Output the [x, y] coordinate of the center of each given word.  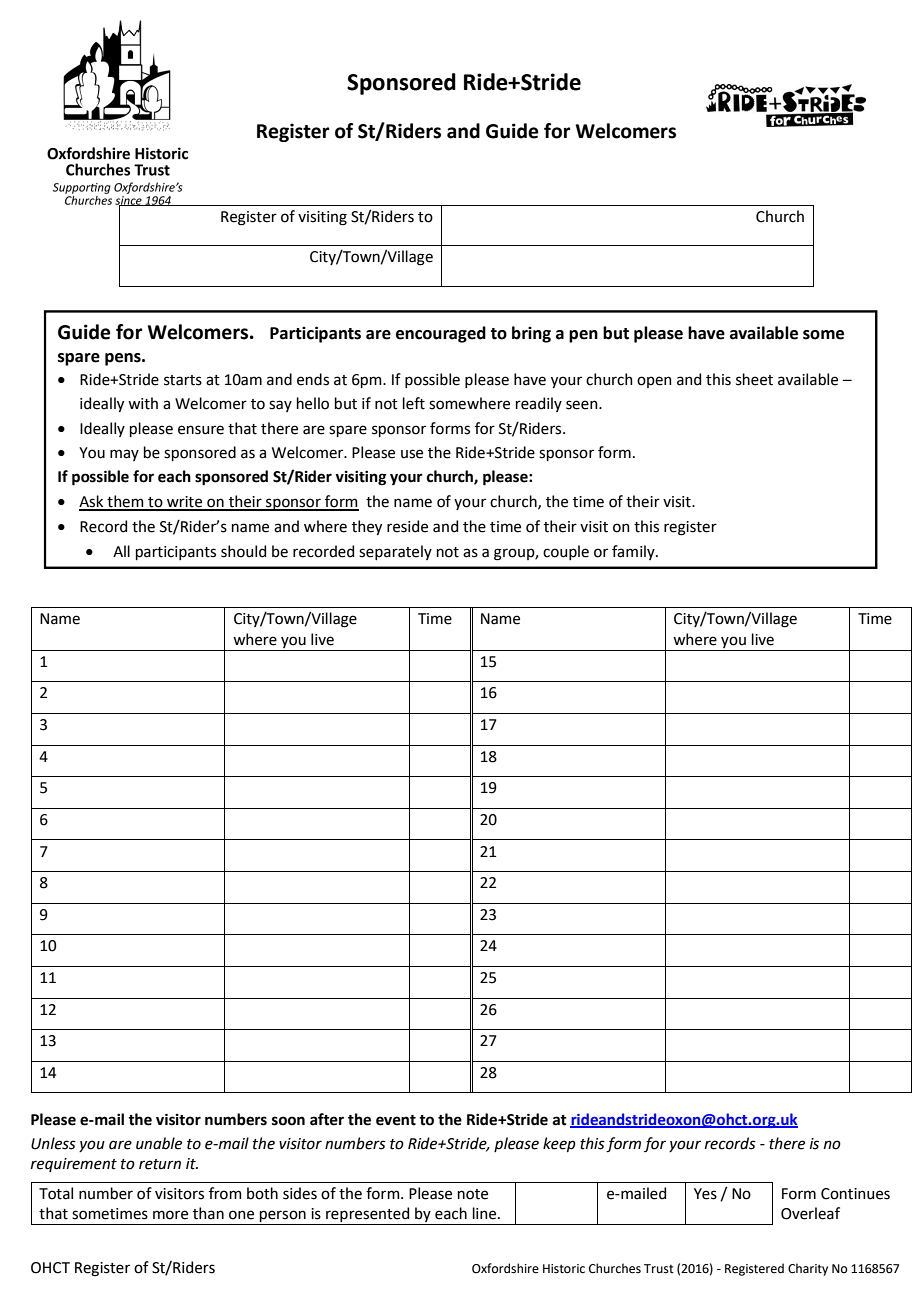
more [170, 1215]
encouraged [441, 334]
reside [407, 526]
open [654, 382]
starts [183, 380]
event [396, 1120]
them [125, 502]
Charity [808, 1269]
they [367, 527]
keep [559, 1144]
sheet [754, 379]
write [185, 503]
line [486, 1213]
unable [159, 1143]
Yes [705, 1194]
